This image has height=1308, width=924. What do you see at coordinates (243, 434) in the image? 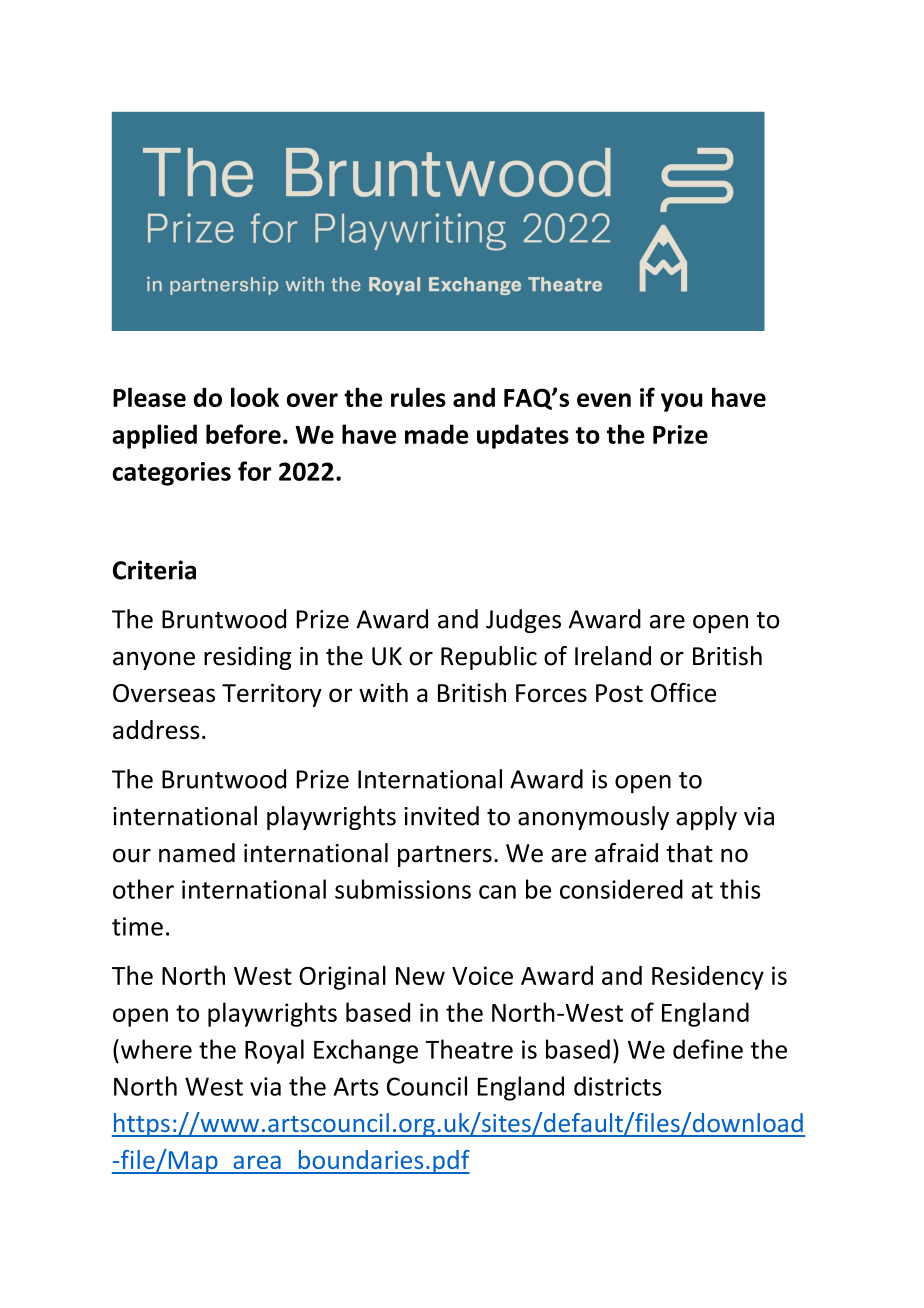
I see `before` at bounding box center [243, 434].
